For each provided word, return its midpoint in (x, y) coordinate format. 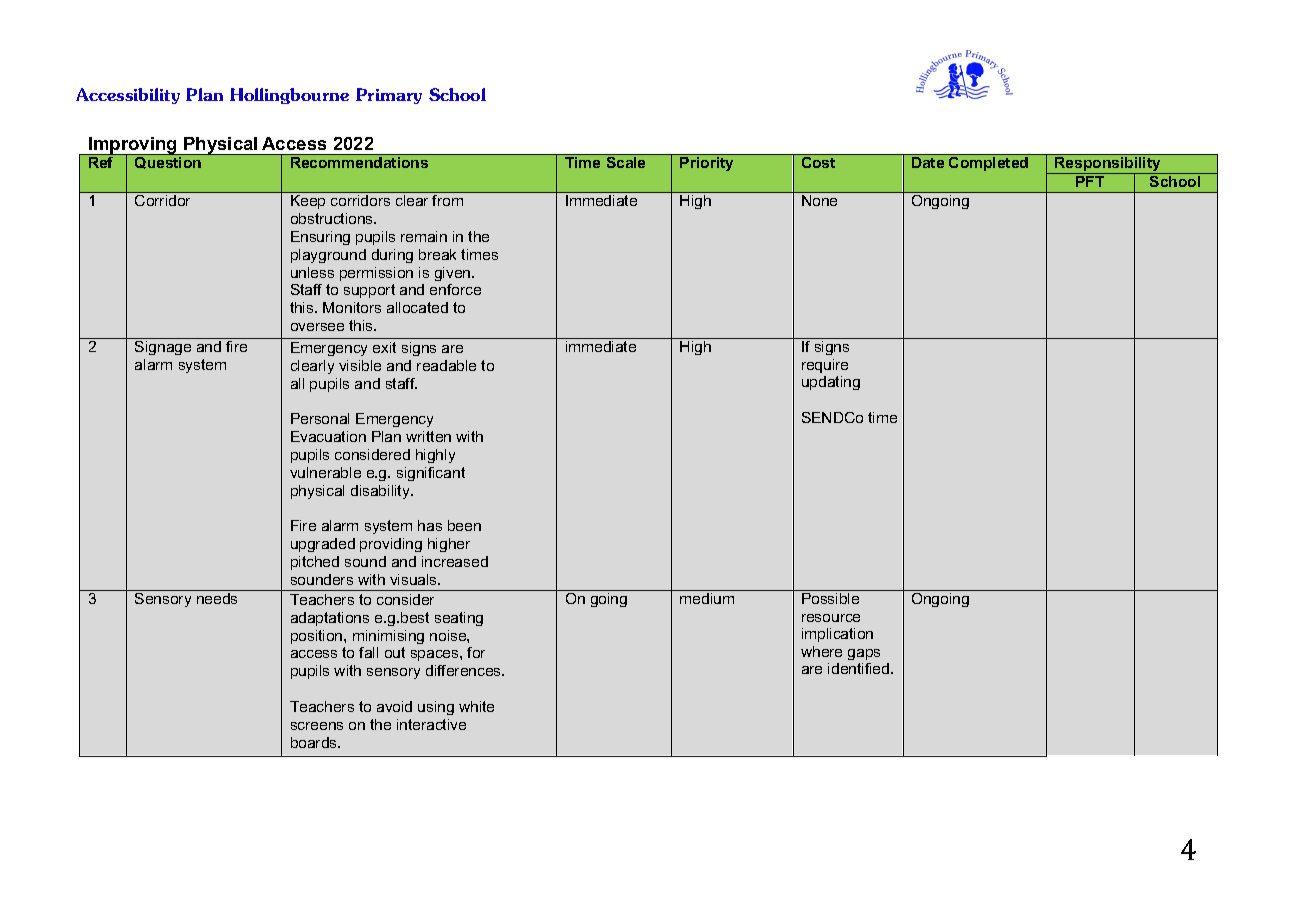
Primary (389, 96)
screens (317, 726)
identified (860, 668)
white (476, 706)
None (820, 199)
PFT (1090, 180)
